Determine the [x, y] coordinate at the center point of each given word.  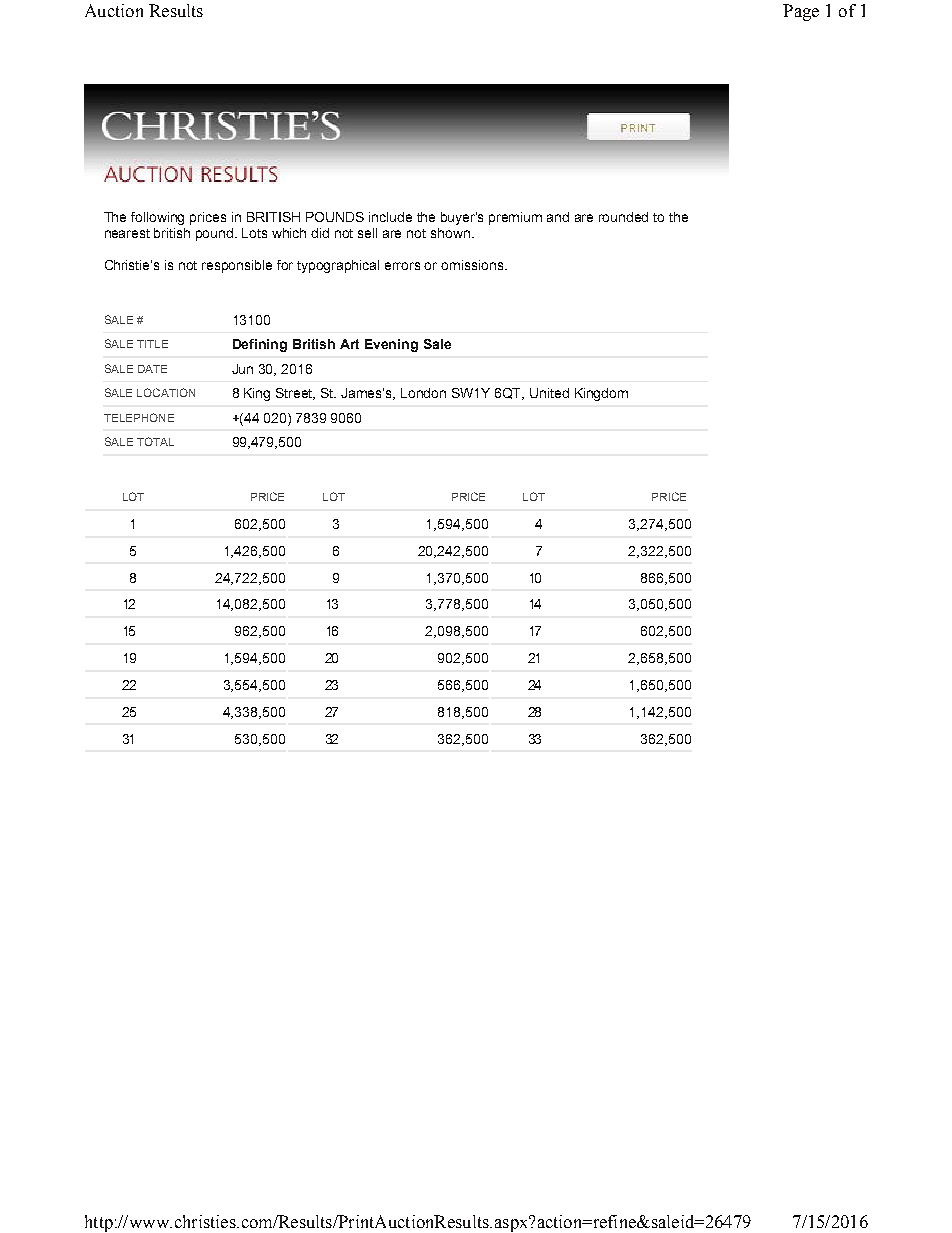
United [549, 393]
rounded [623, 217]
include [390, 217]
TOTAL [155, 441]
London [423, 393]
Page [801, 12]
